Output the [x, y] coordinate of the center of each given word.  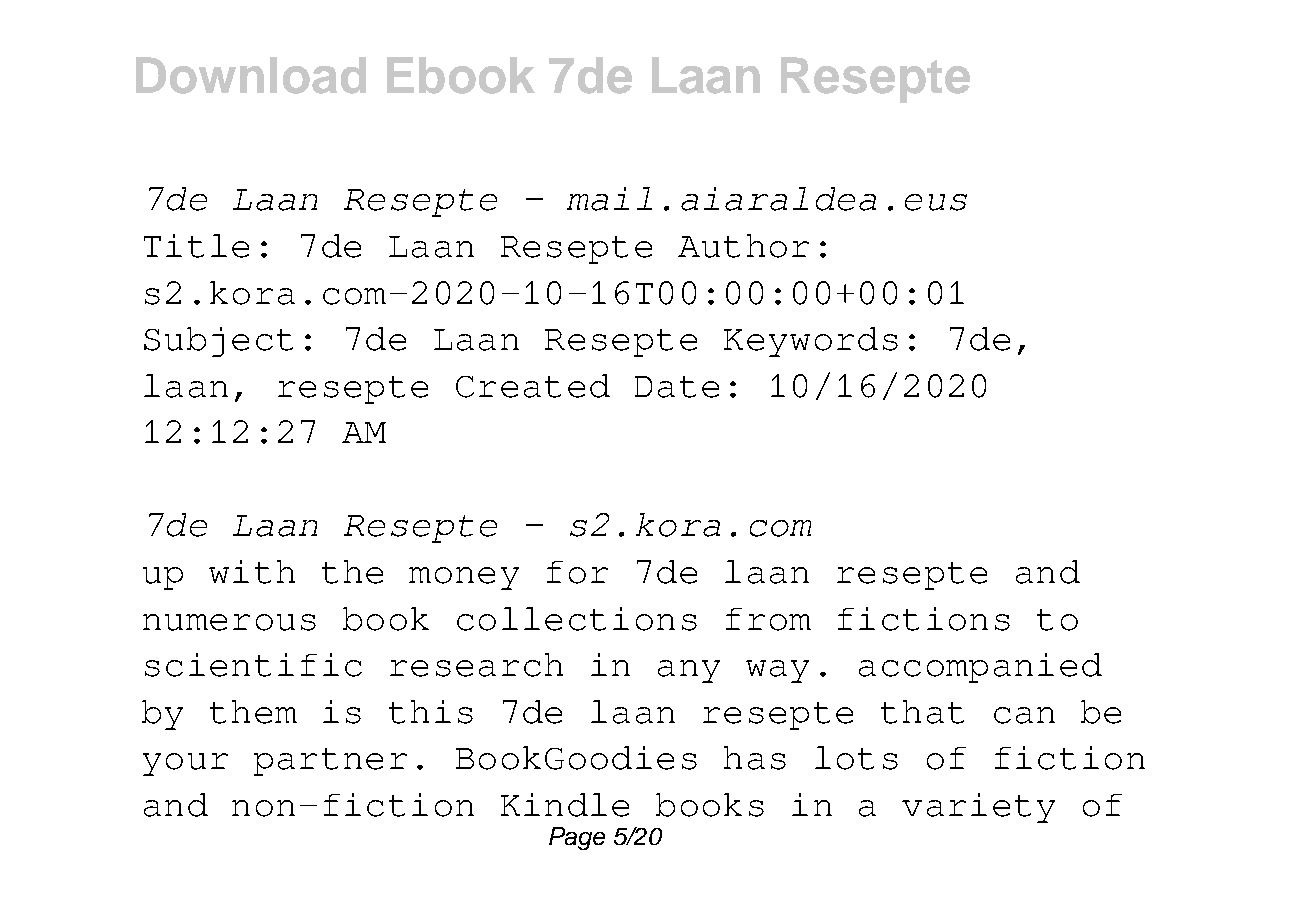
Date [677, 387]
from [768, 619]
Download [251, 75]
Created [533, 386]
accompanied [980, 668]
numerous [229, 622]
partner [330, 762]
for [577, 572]
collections [577, 619]
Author [743, 246]
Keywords [811, 342]
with [252, 572]
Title [196, 246]
